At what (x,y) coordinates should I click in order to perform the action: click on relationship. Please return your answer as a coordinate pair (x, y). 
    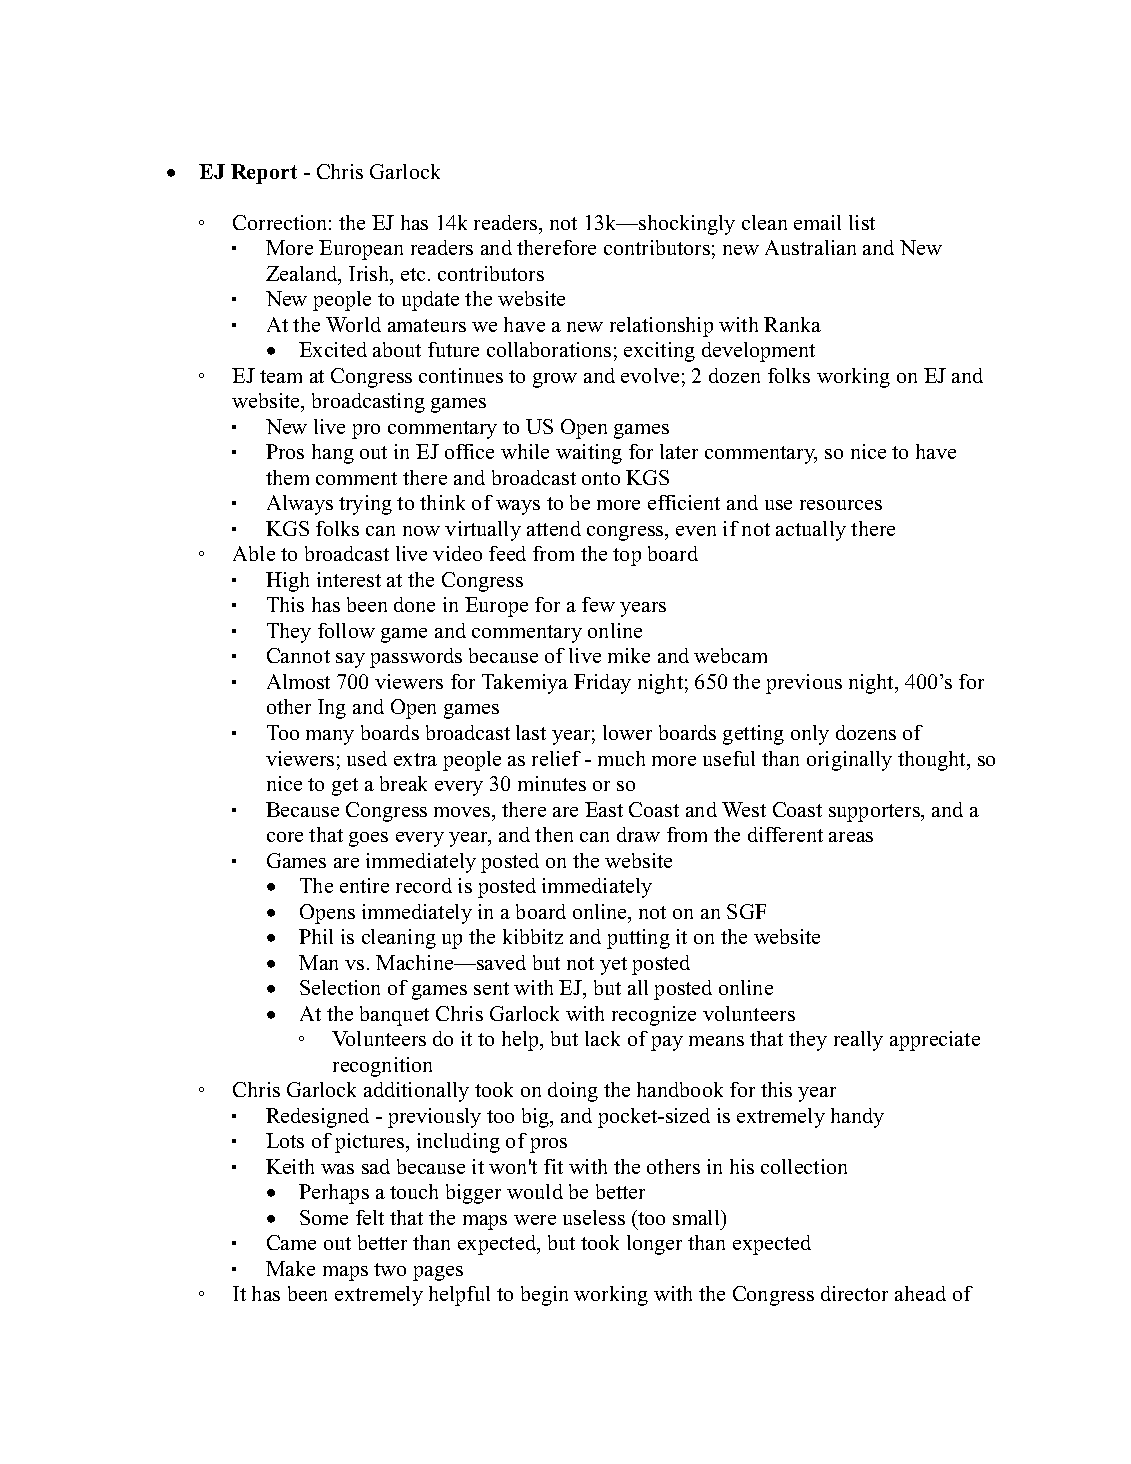
    Looking at the image, I should click on (661, 327).
